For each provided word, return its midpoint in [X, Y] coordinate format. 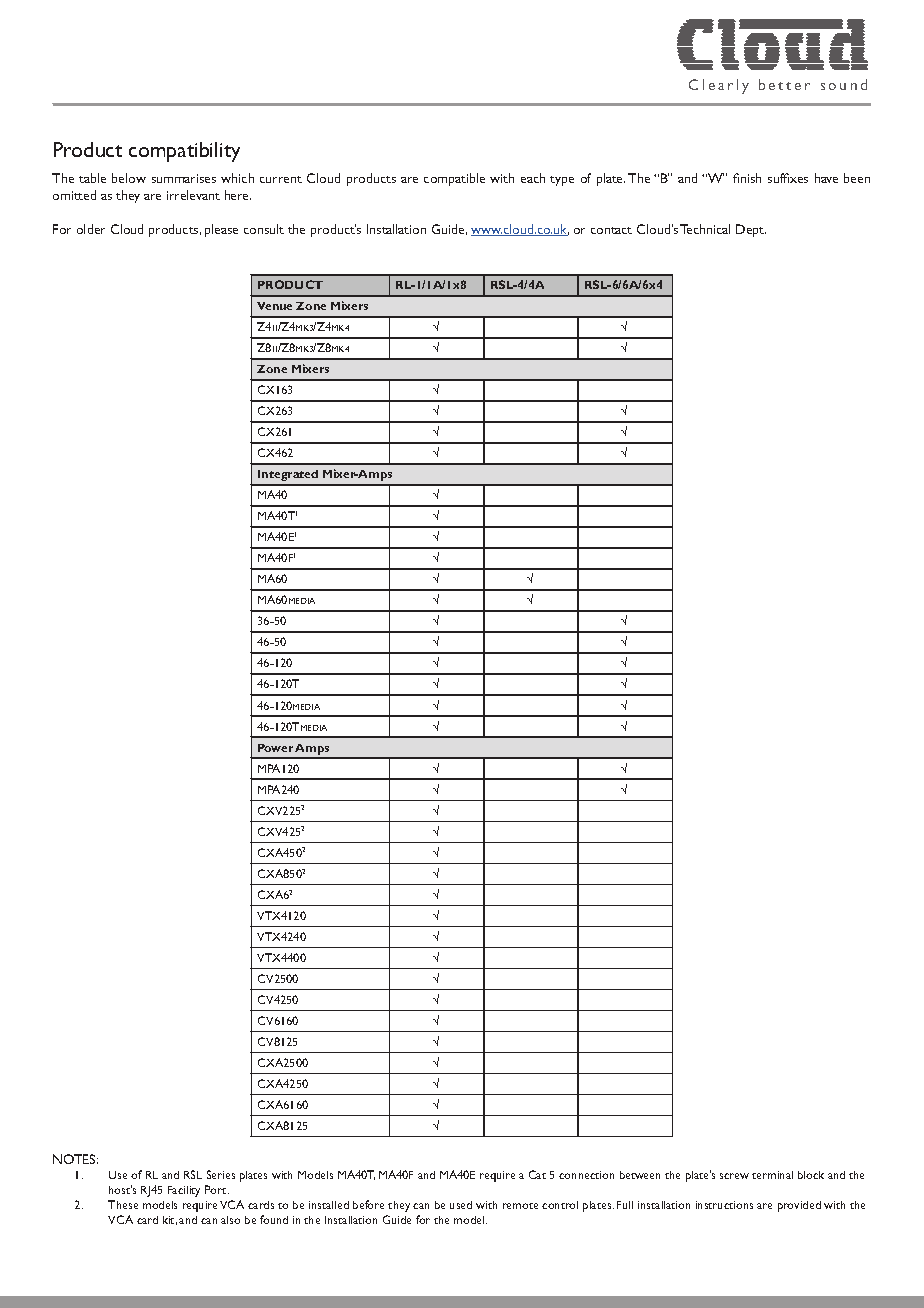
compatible [454, 179]
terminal [772, 1175]
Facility [184, 1191]
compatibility [184, 152]
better [784, 84]
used [461, 1205]
